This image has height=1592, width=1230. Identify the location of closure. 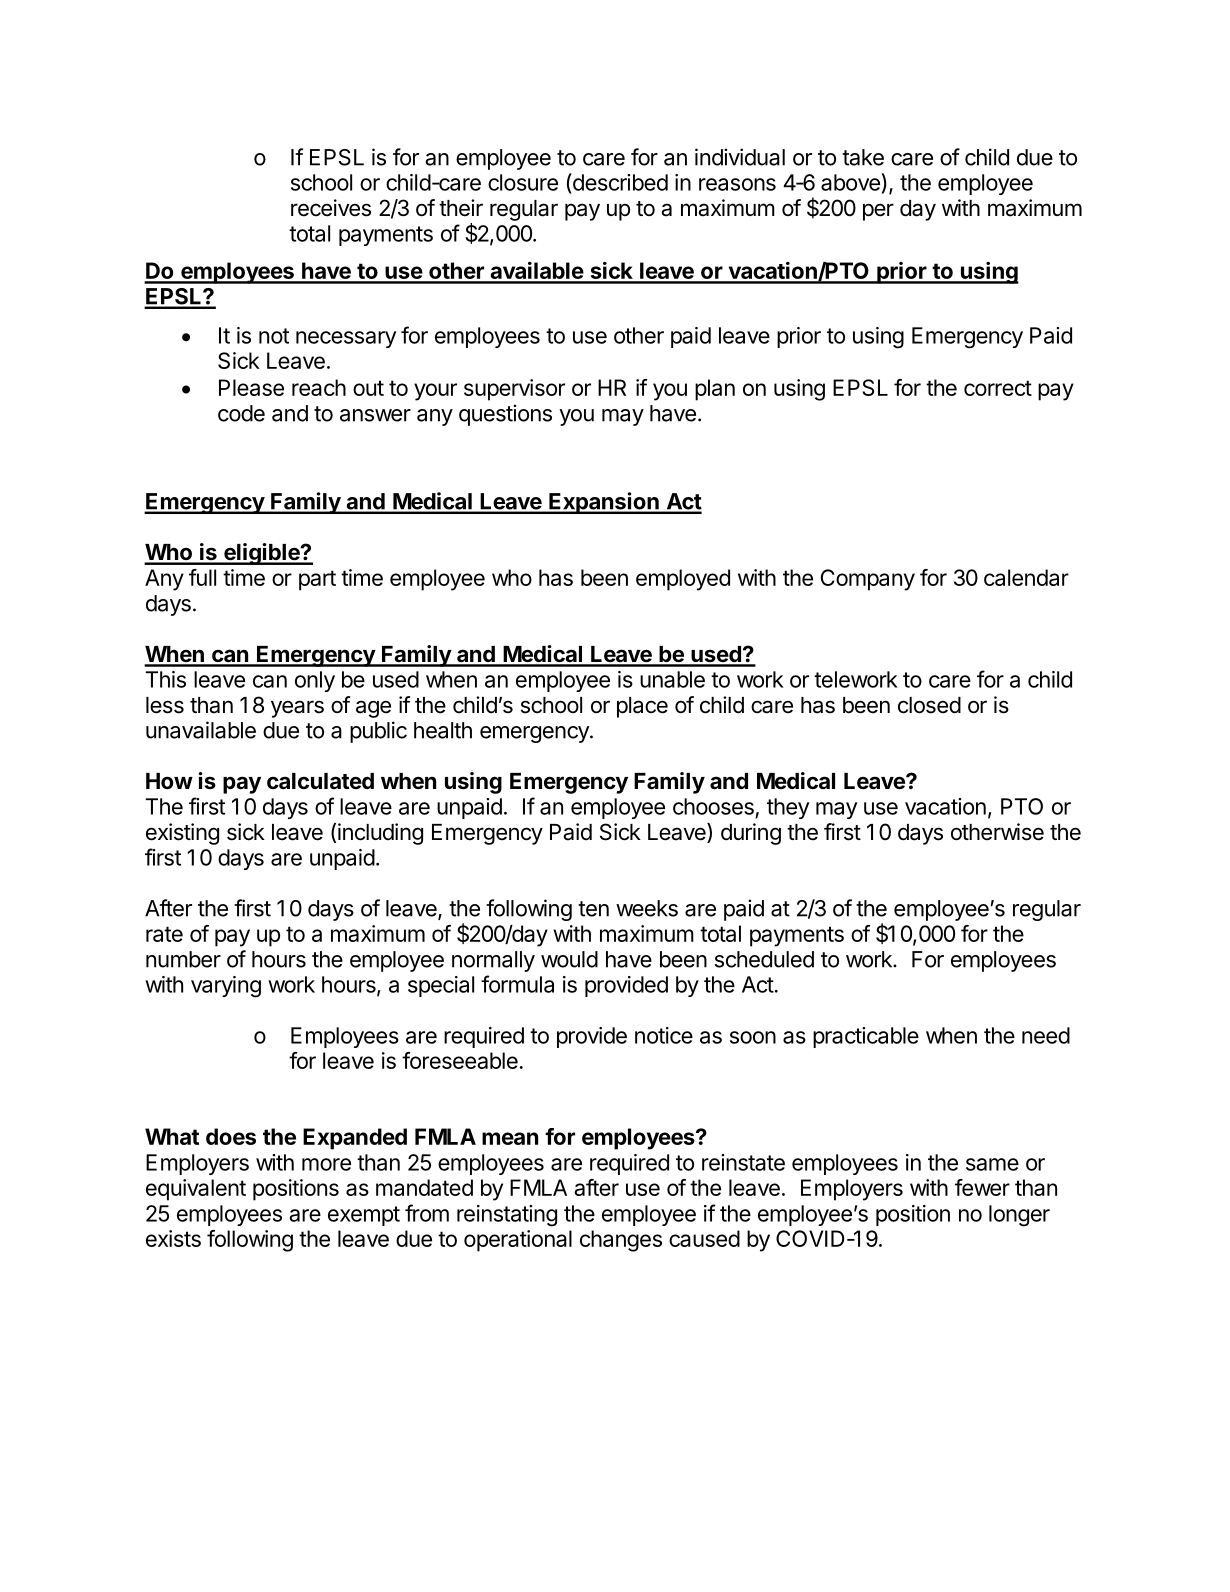
(523, 182).
